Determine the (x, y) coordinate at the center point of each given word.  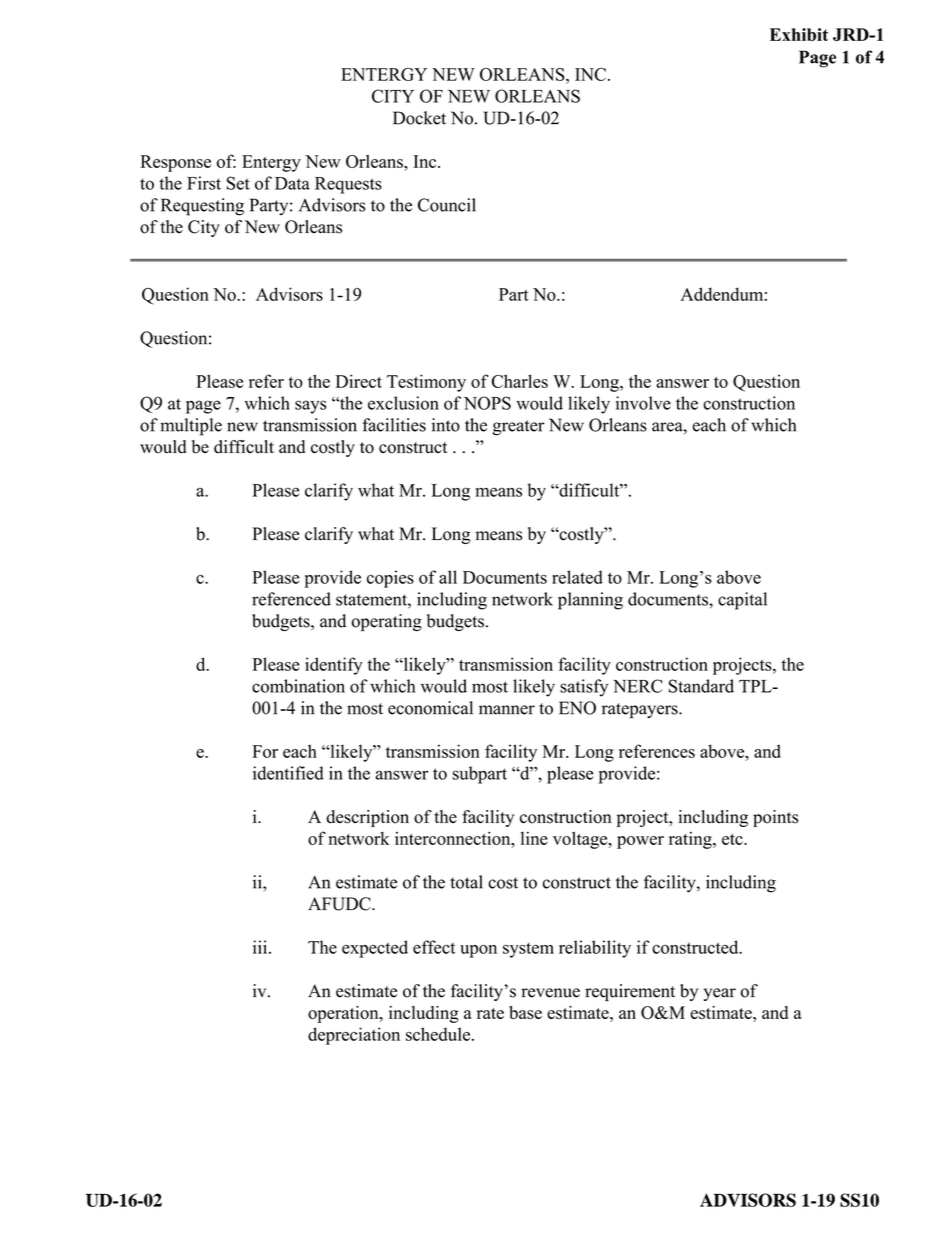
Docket (419, 118)
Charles (520, 381)
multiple (191, 427)
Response (175, 163)
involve (643, 403)
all (448, 577)
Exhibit (799, 34)
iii (261, 947)
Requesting (202, 207)
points (775, 818)
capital (742, 601)
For (265, 751)
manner (507, 710)
